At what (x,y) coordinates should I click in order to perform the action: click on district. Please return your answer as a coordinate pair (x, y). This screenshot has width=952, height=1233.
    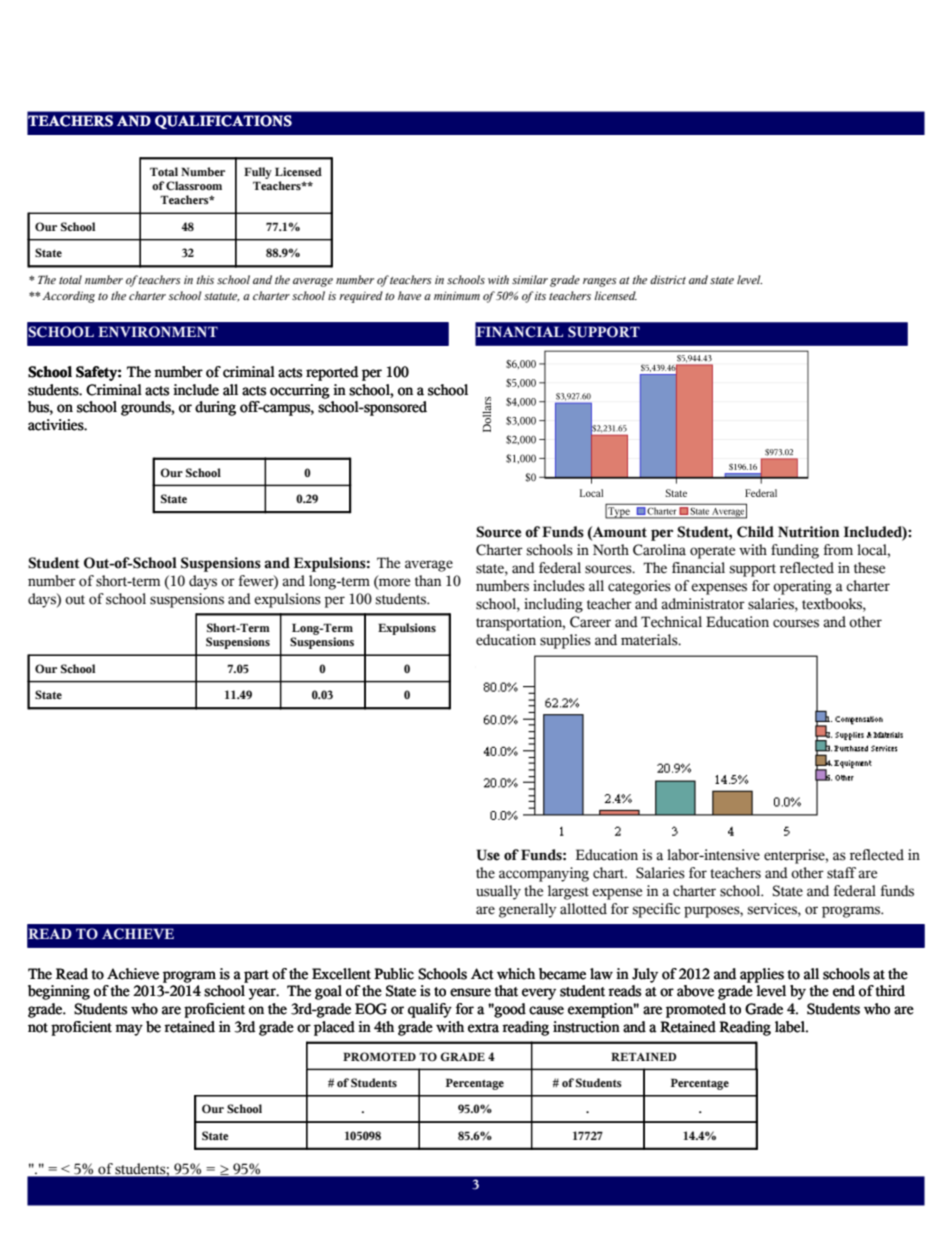
    Looking at the image, I should click on (668, 279).
